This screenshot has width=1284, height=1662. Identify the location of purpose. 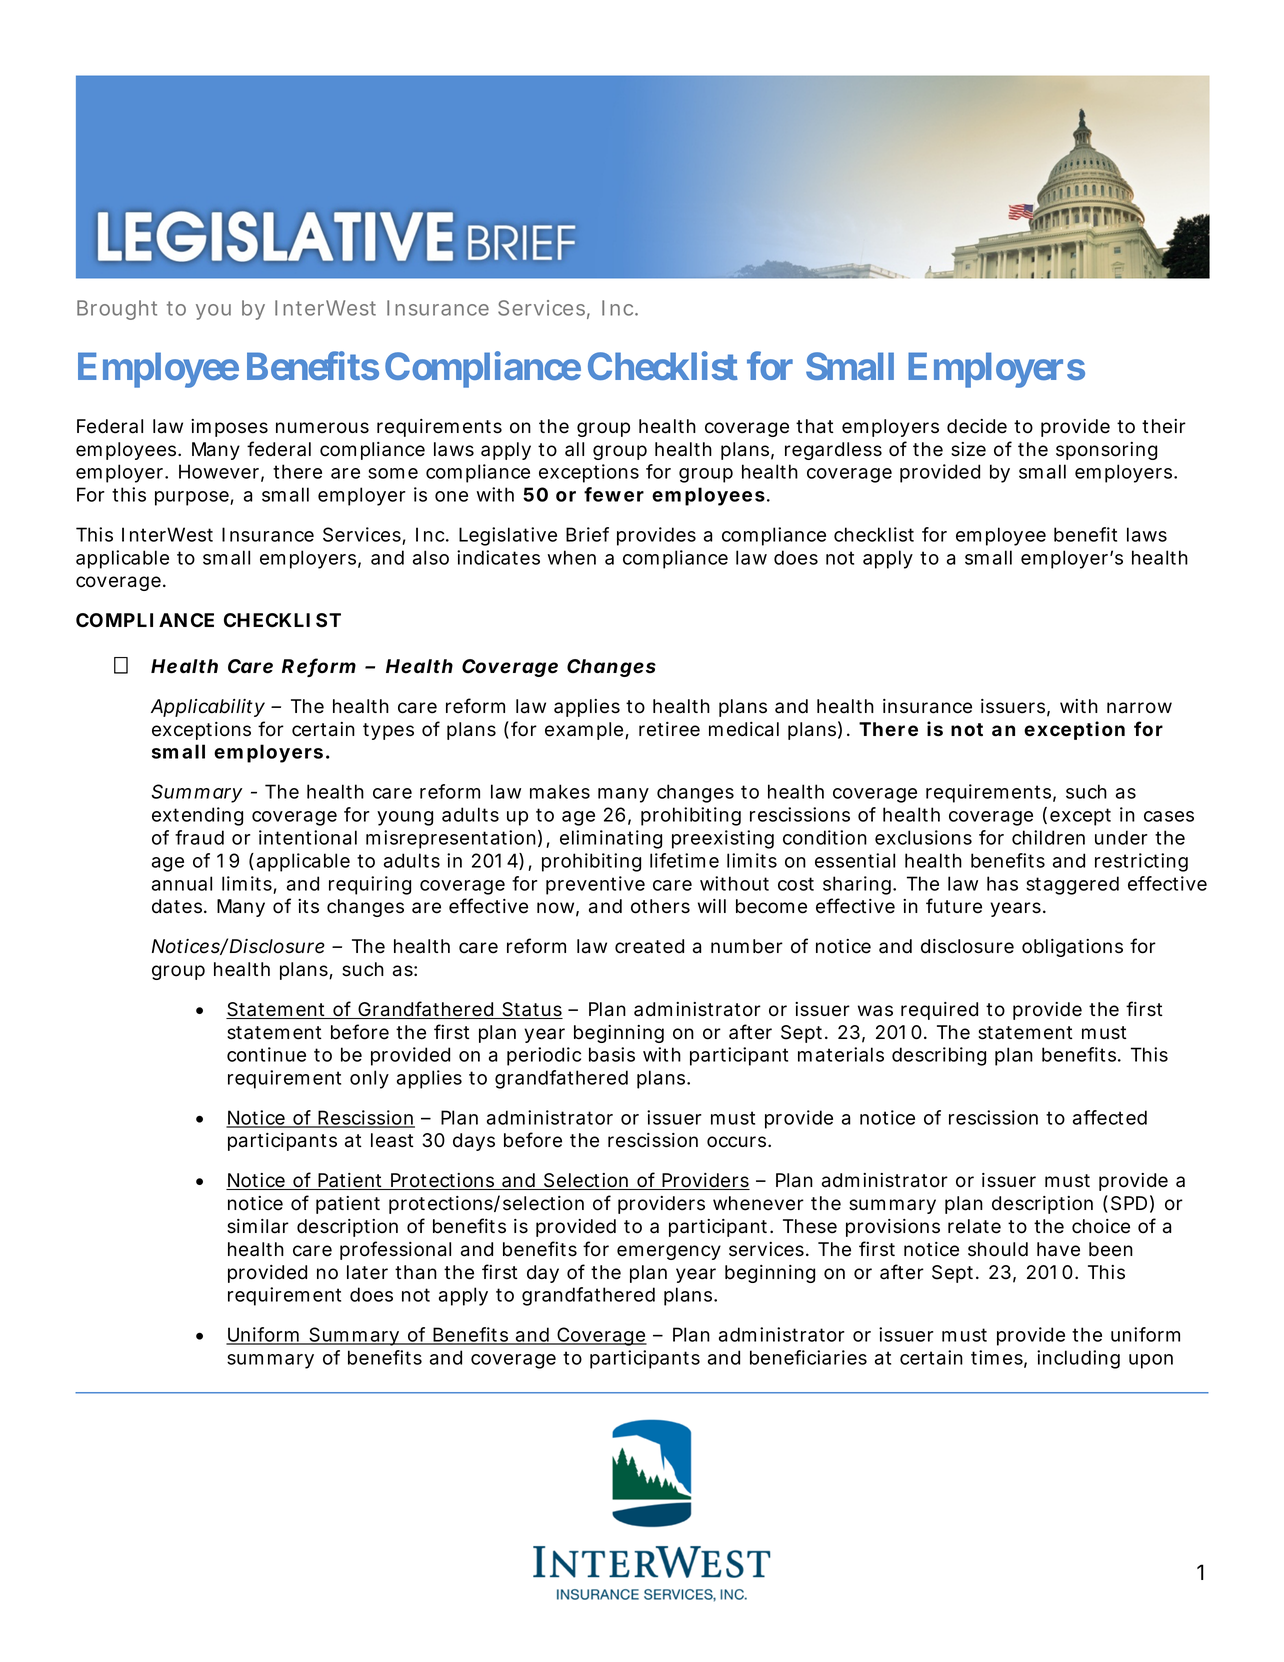
(192, 498).
